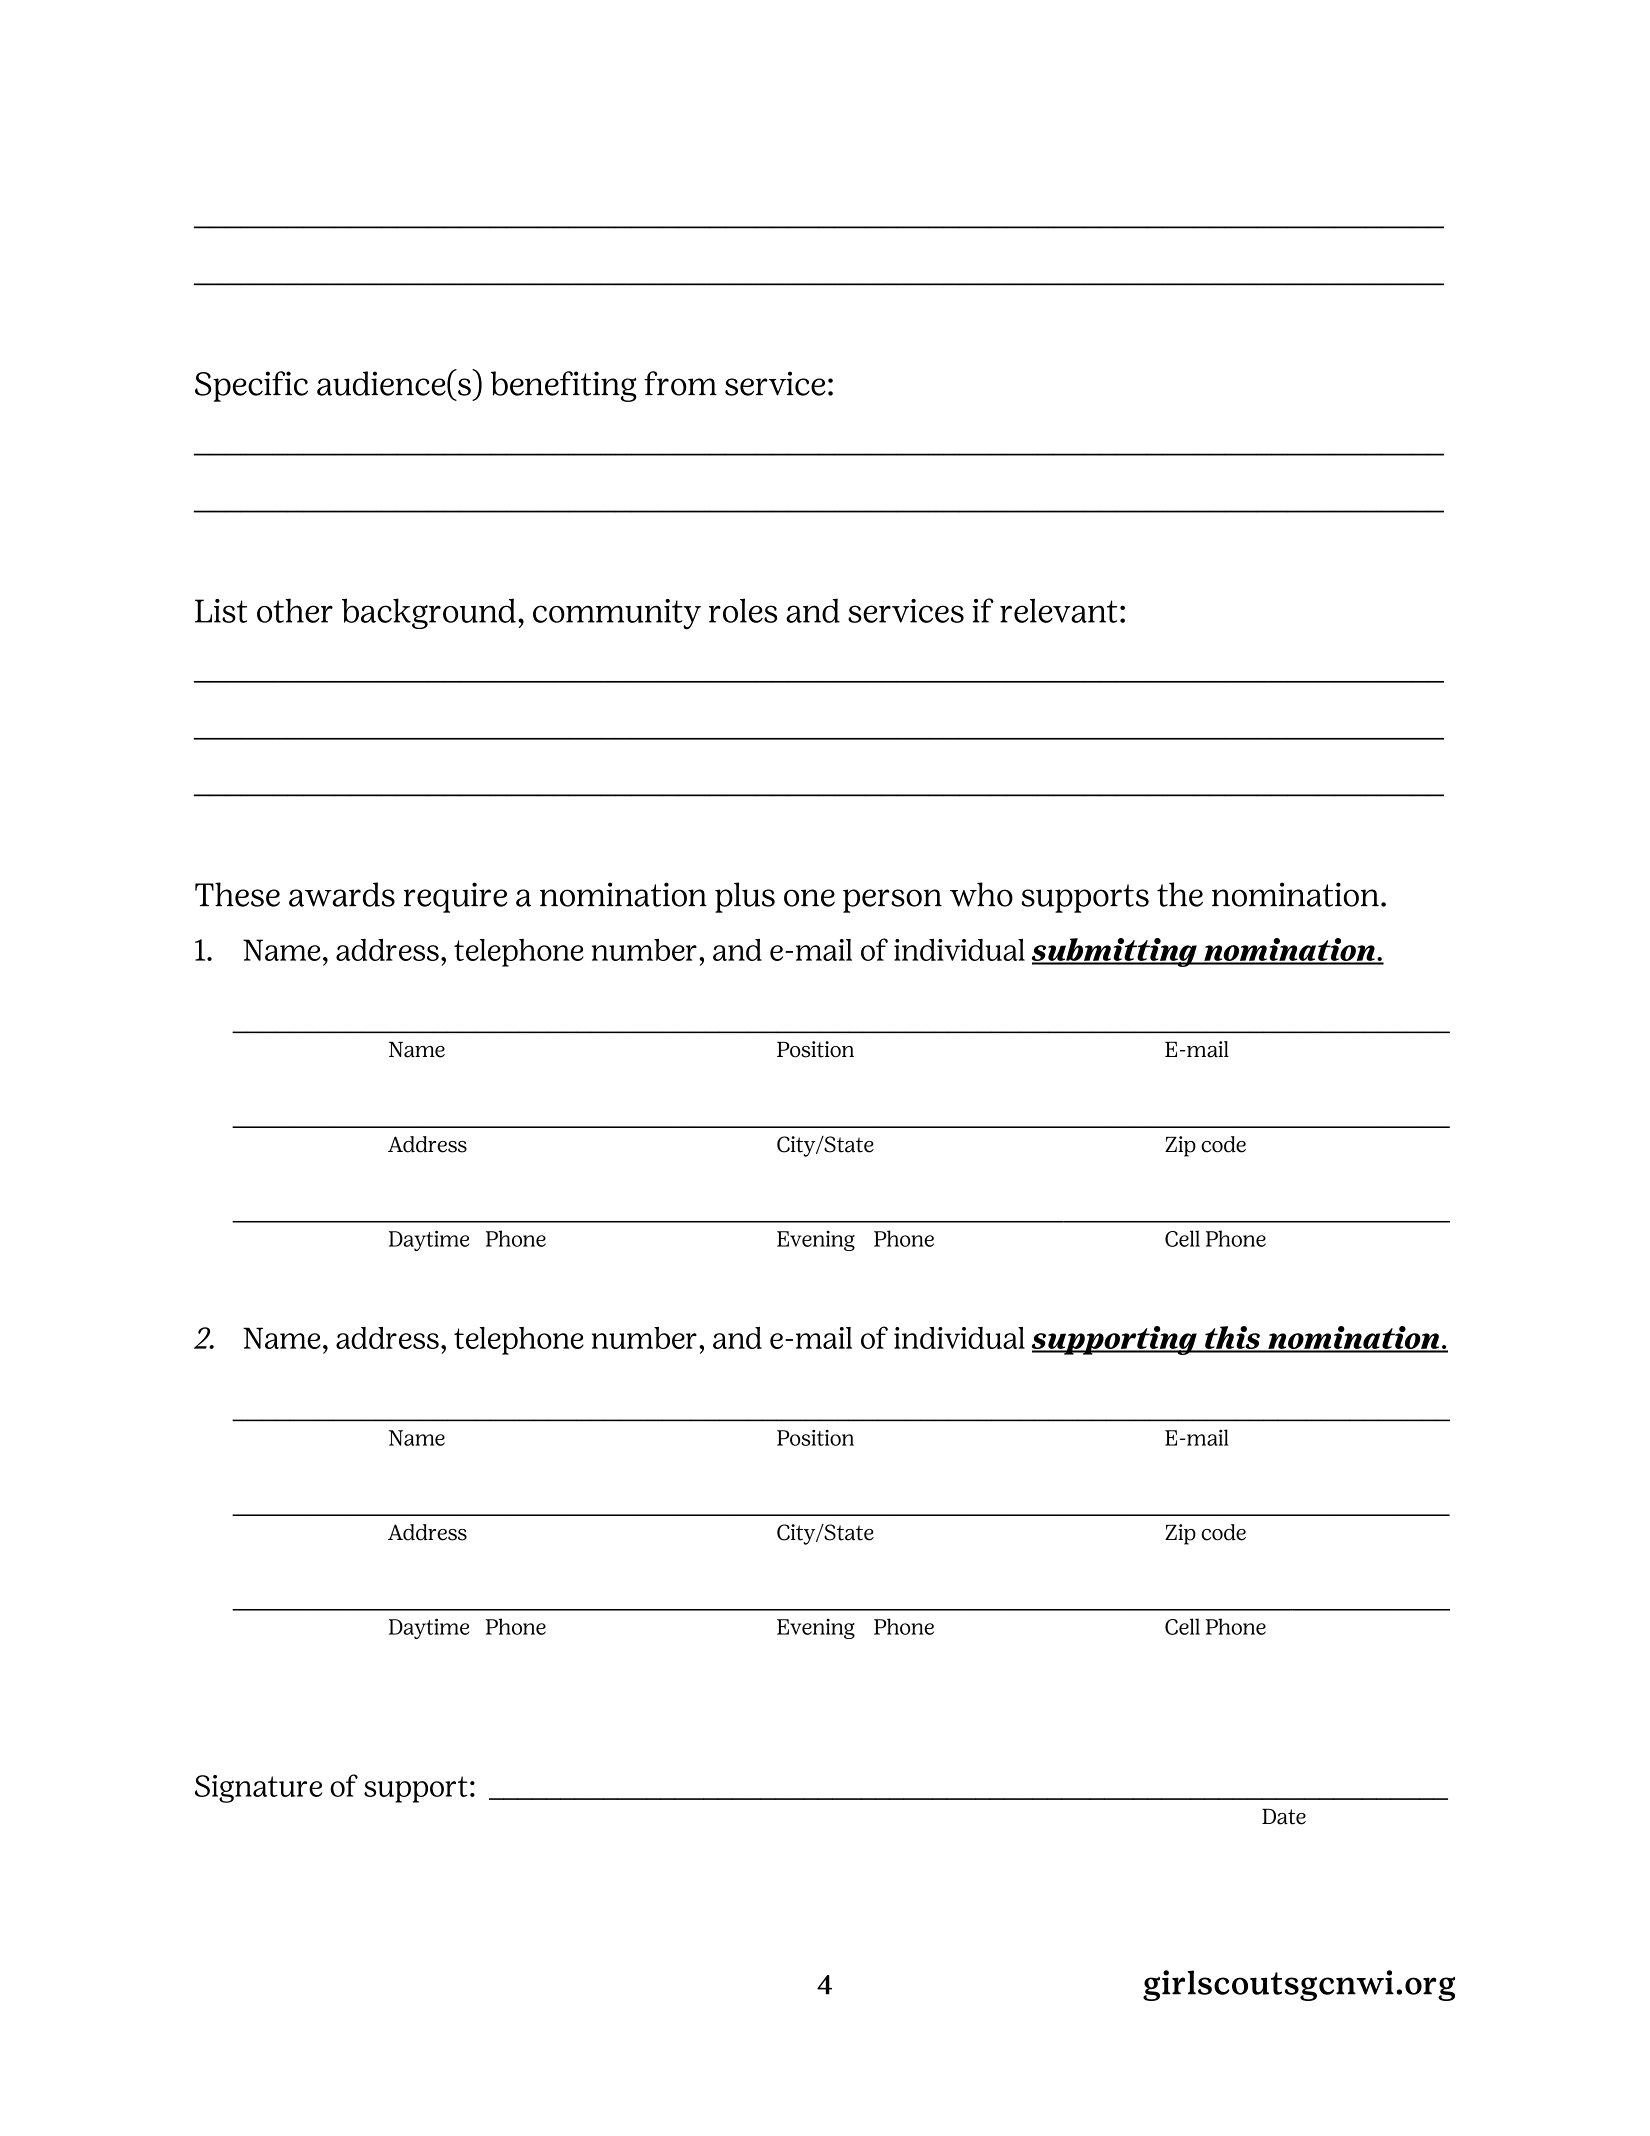  What do you see at coordinates (456, 897) in the image?
I see `require` at bounding box center [456, 897].
